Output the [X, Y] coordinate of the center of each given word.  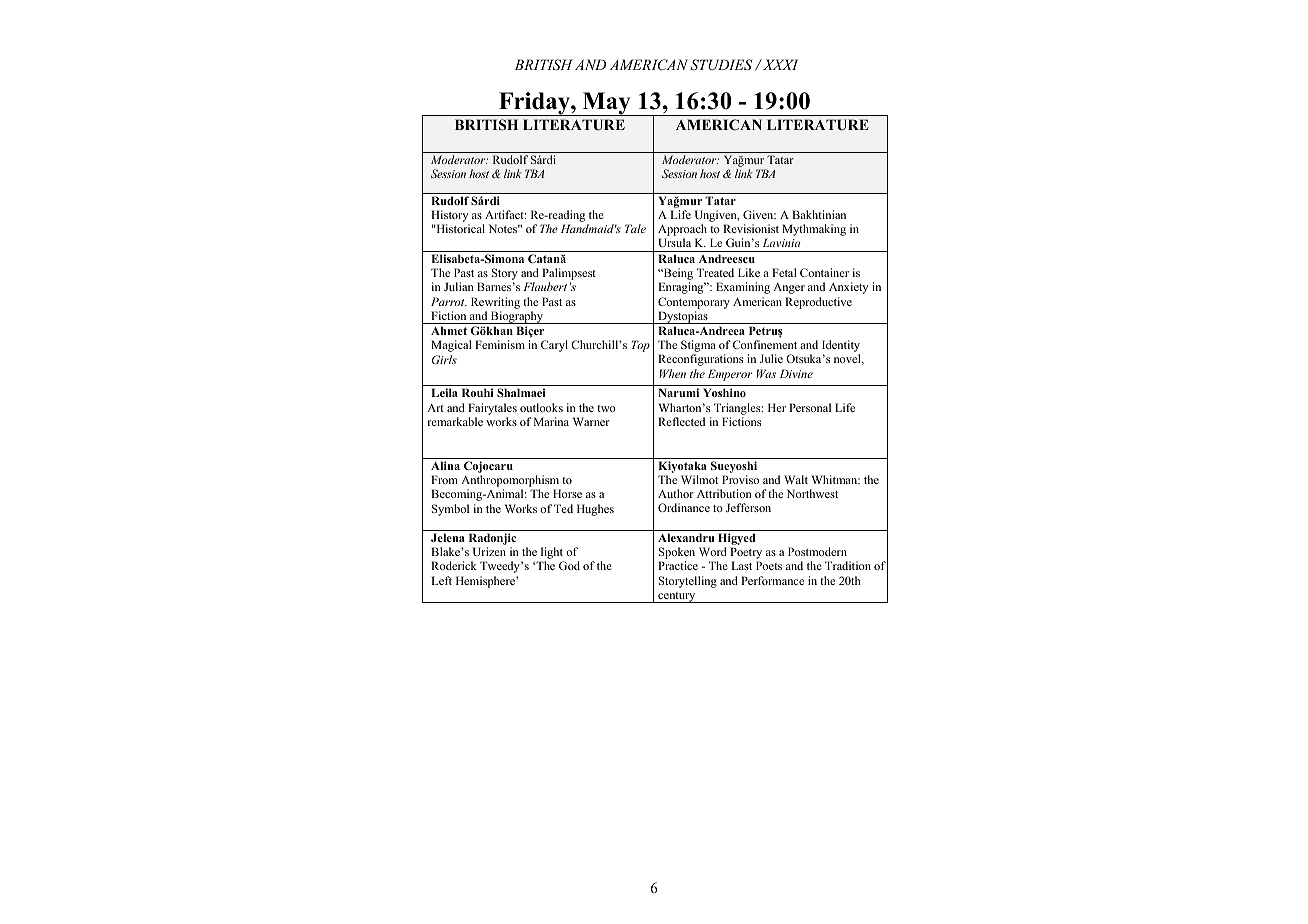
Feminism [500, 344]
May [606, 104]
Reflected [681, 421]
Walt [796, 479]
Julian [459, 286]
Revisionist [751, 228]
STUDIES [721, 65]
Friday [534, 104]
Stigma [698, 347]
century [677, 597]
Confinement [765, 344]
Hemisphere [486, 582]
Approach [682, 231]
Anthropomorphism [511, 482]
